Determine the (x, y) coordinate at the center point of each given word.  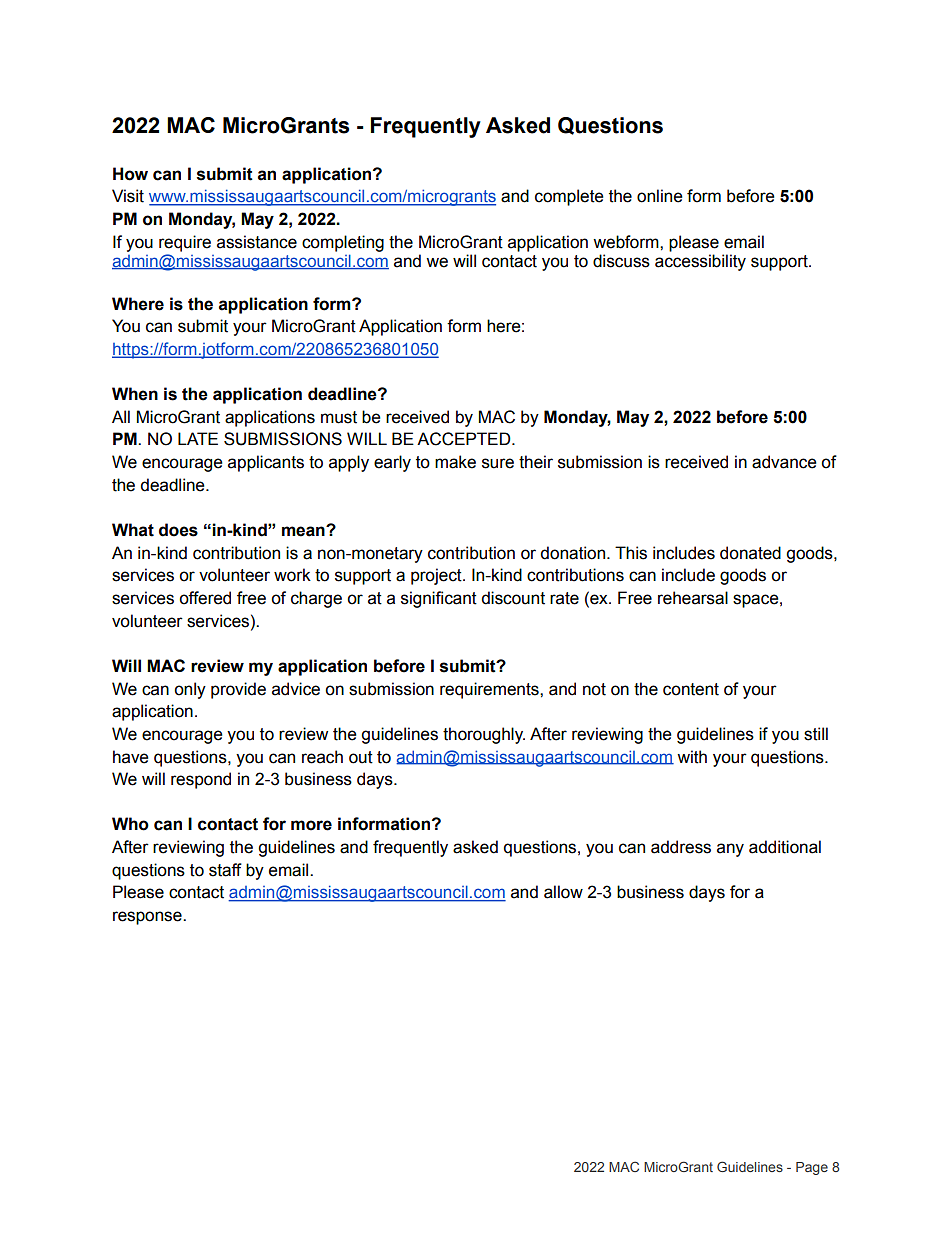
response (148, 918)
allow (563, 892)
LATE (198, 438)
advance (784, 462)
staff (225, 870)
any (730, 850)
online (660, 196)
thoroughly (484, 735)
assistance (257, 242)
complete (569, 197)
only (190, 690)
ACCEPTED (465, 439)
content (691, 689)
